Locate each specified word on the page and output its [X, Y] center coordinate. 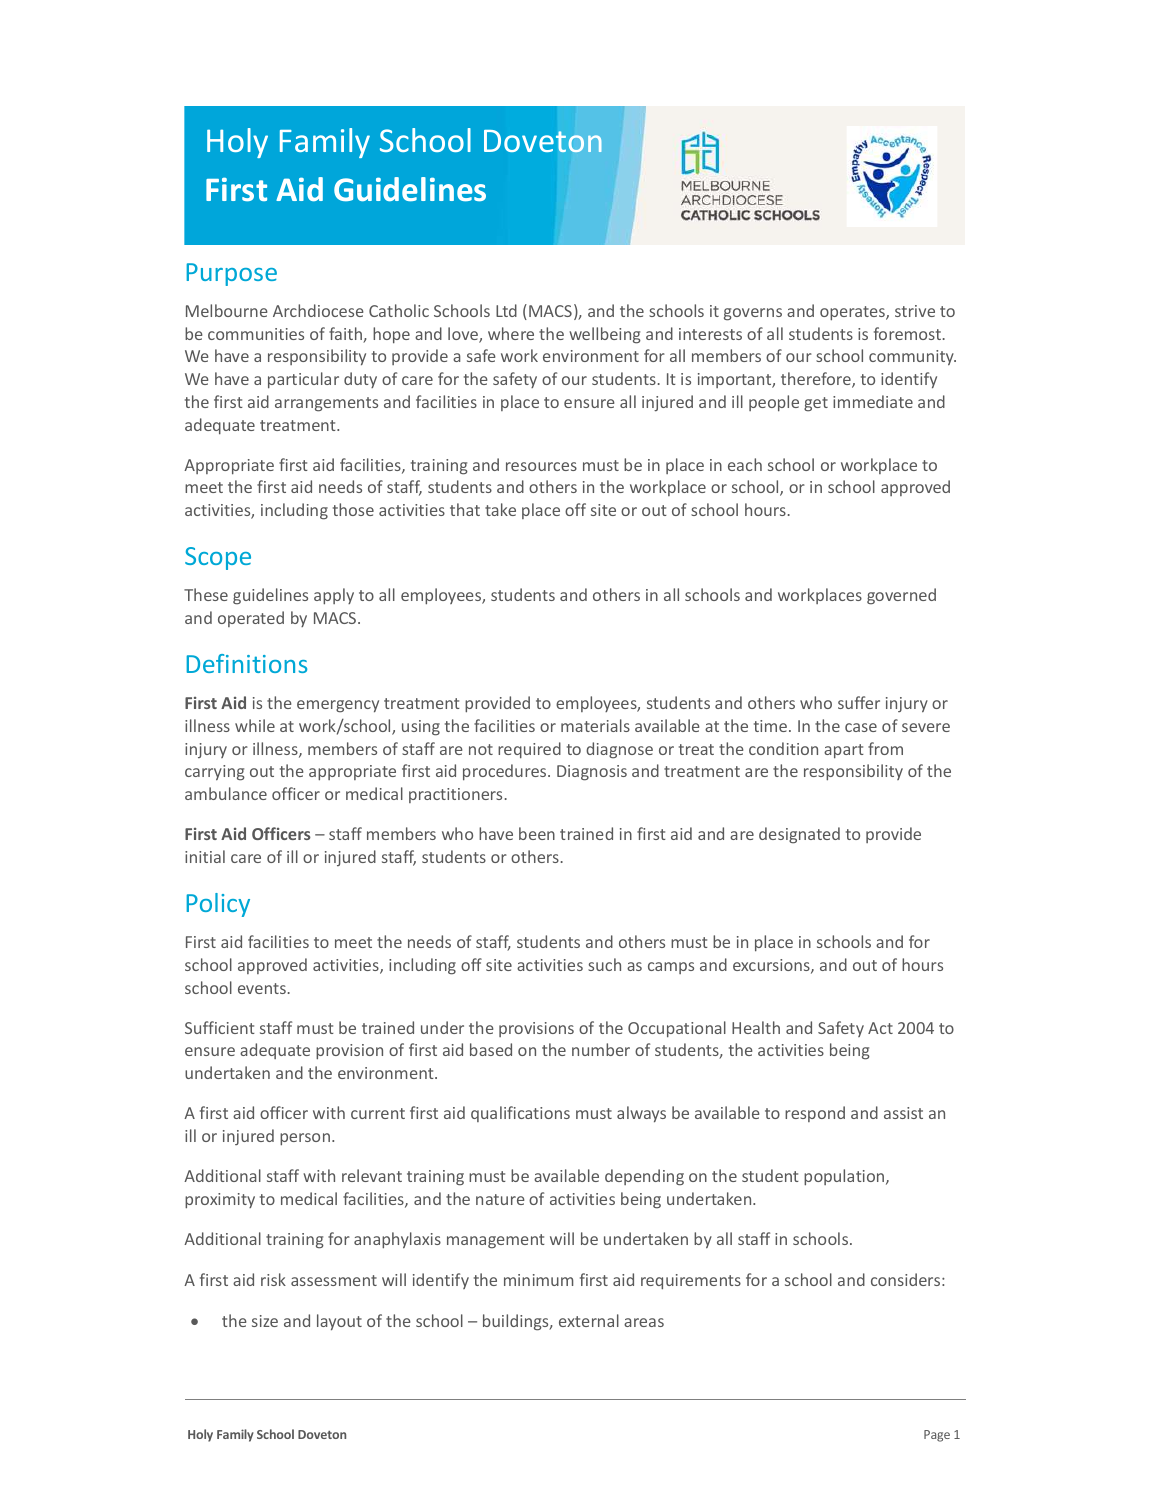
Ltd [506, 310]
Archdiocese [318, 310]
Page [937, 1436]
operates [853, 313]
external [589, 1320]
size [265, 1321]
